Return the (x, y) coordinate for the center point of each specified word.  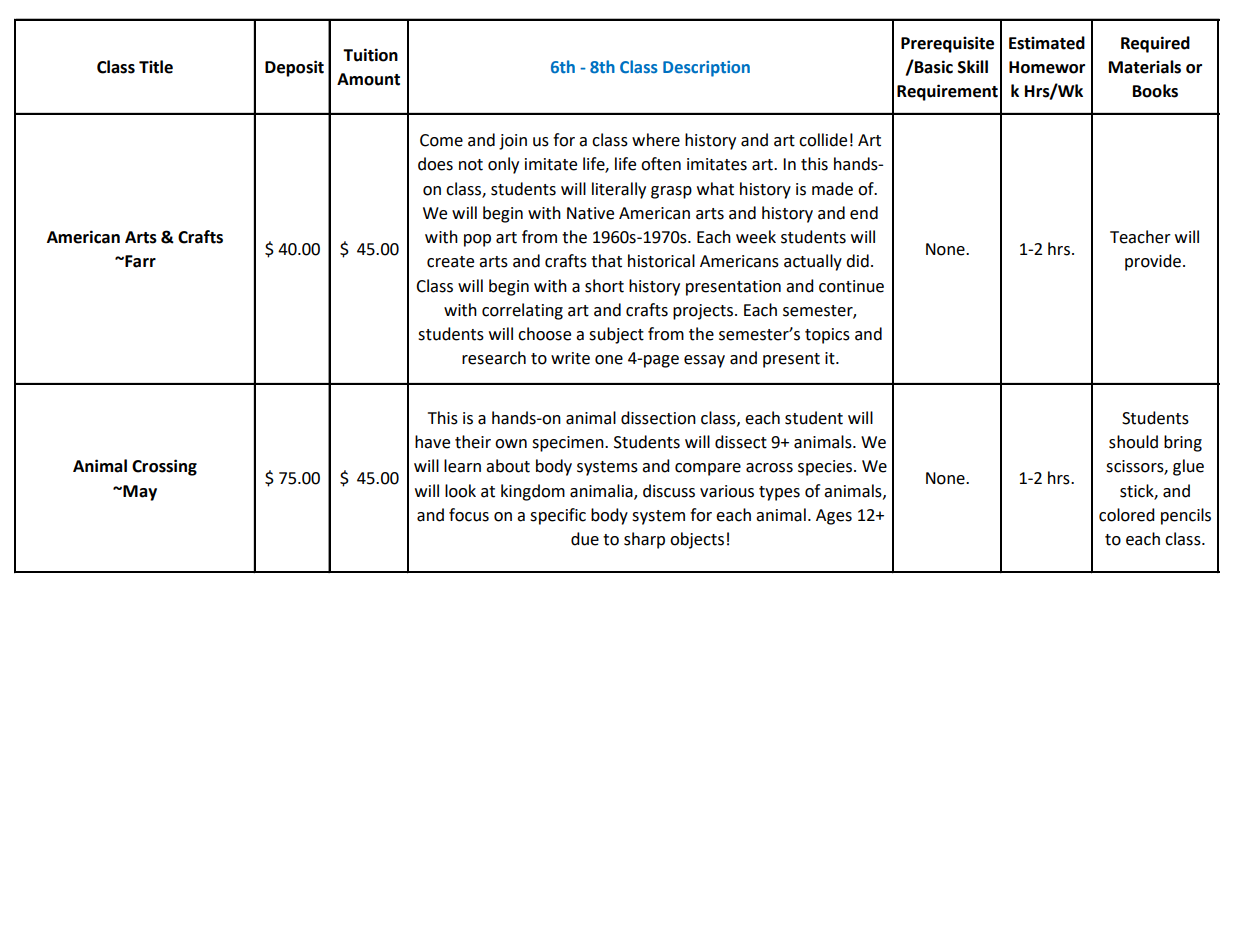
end (864, 213)
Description (706, 69)
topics (827, 336)
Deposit (294, 68)
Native (590, 213)
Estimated (1047, 43)
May (139, 493)
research (494, 358)
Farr (139, 261)
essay (704, 361)
